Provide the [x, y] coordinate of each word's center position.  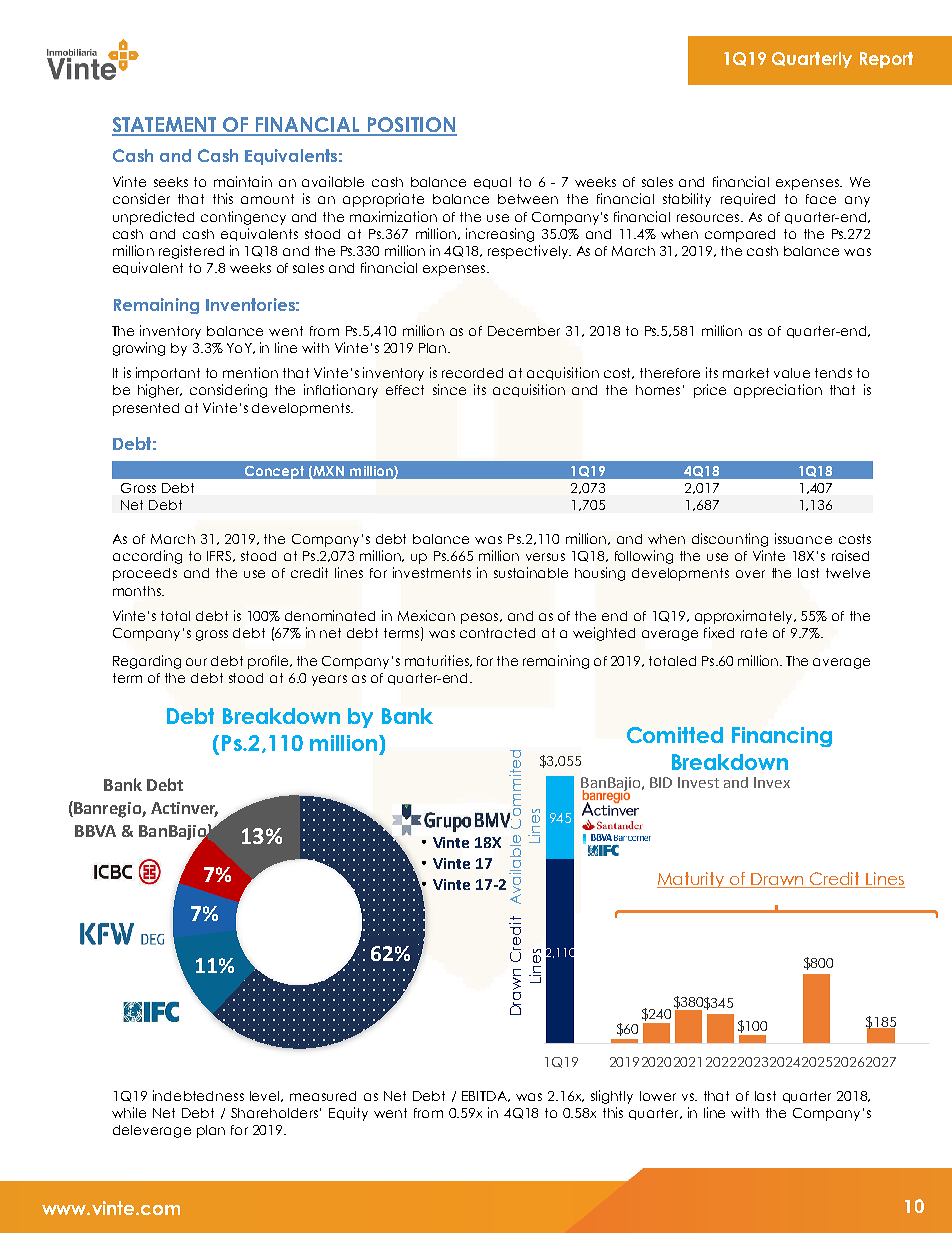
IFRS [220, 556]
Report [886, 60]
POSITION [411, 126]
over [750, 574]
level [266, 1096]
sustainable [531, 572]
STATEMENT [165, 126]
